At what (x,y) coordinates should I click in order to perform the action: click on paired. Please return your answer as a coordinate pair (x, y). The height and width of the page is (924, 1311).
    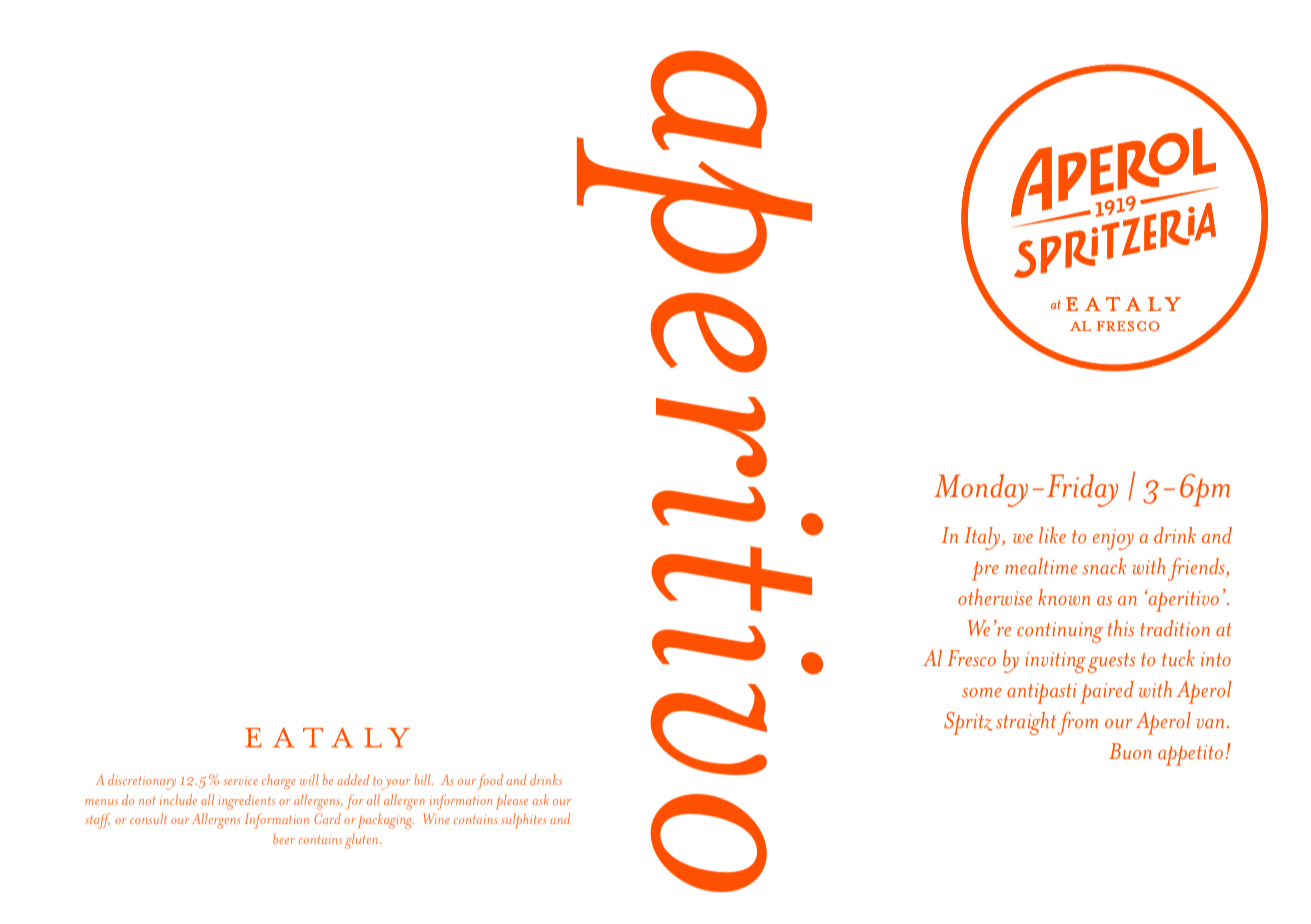
    Looking at the image, I should click on (1107, 692).
